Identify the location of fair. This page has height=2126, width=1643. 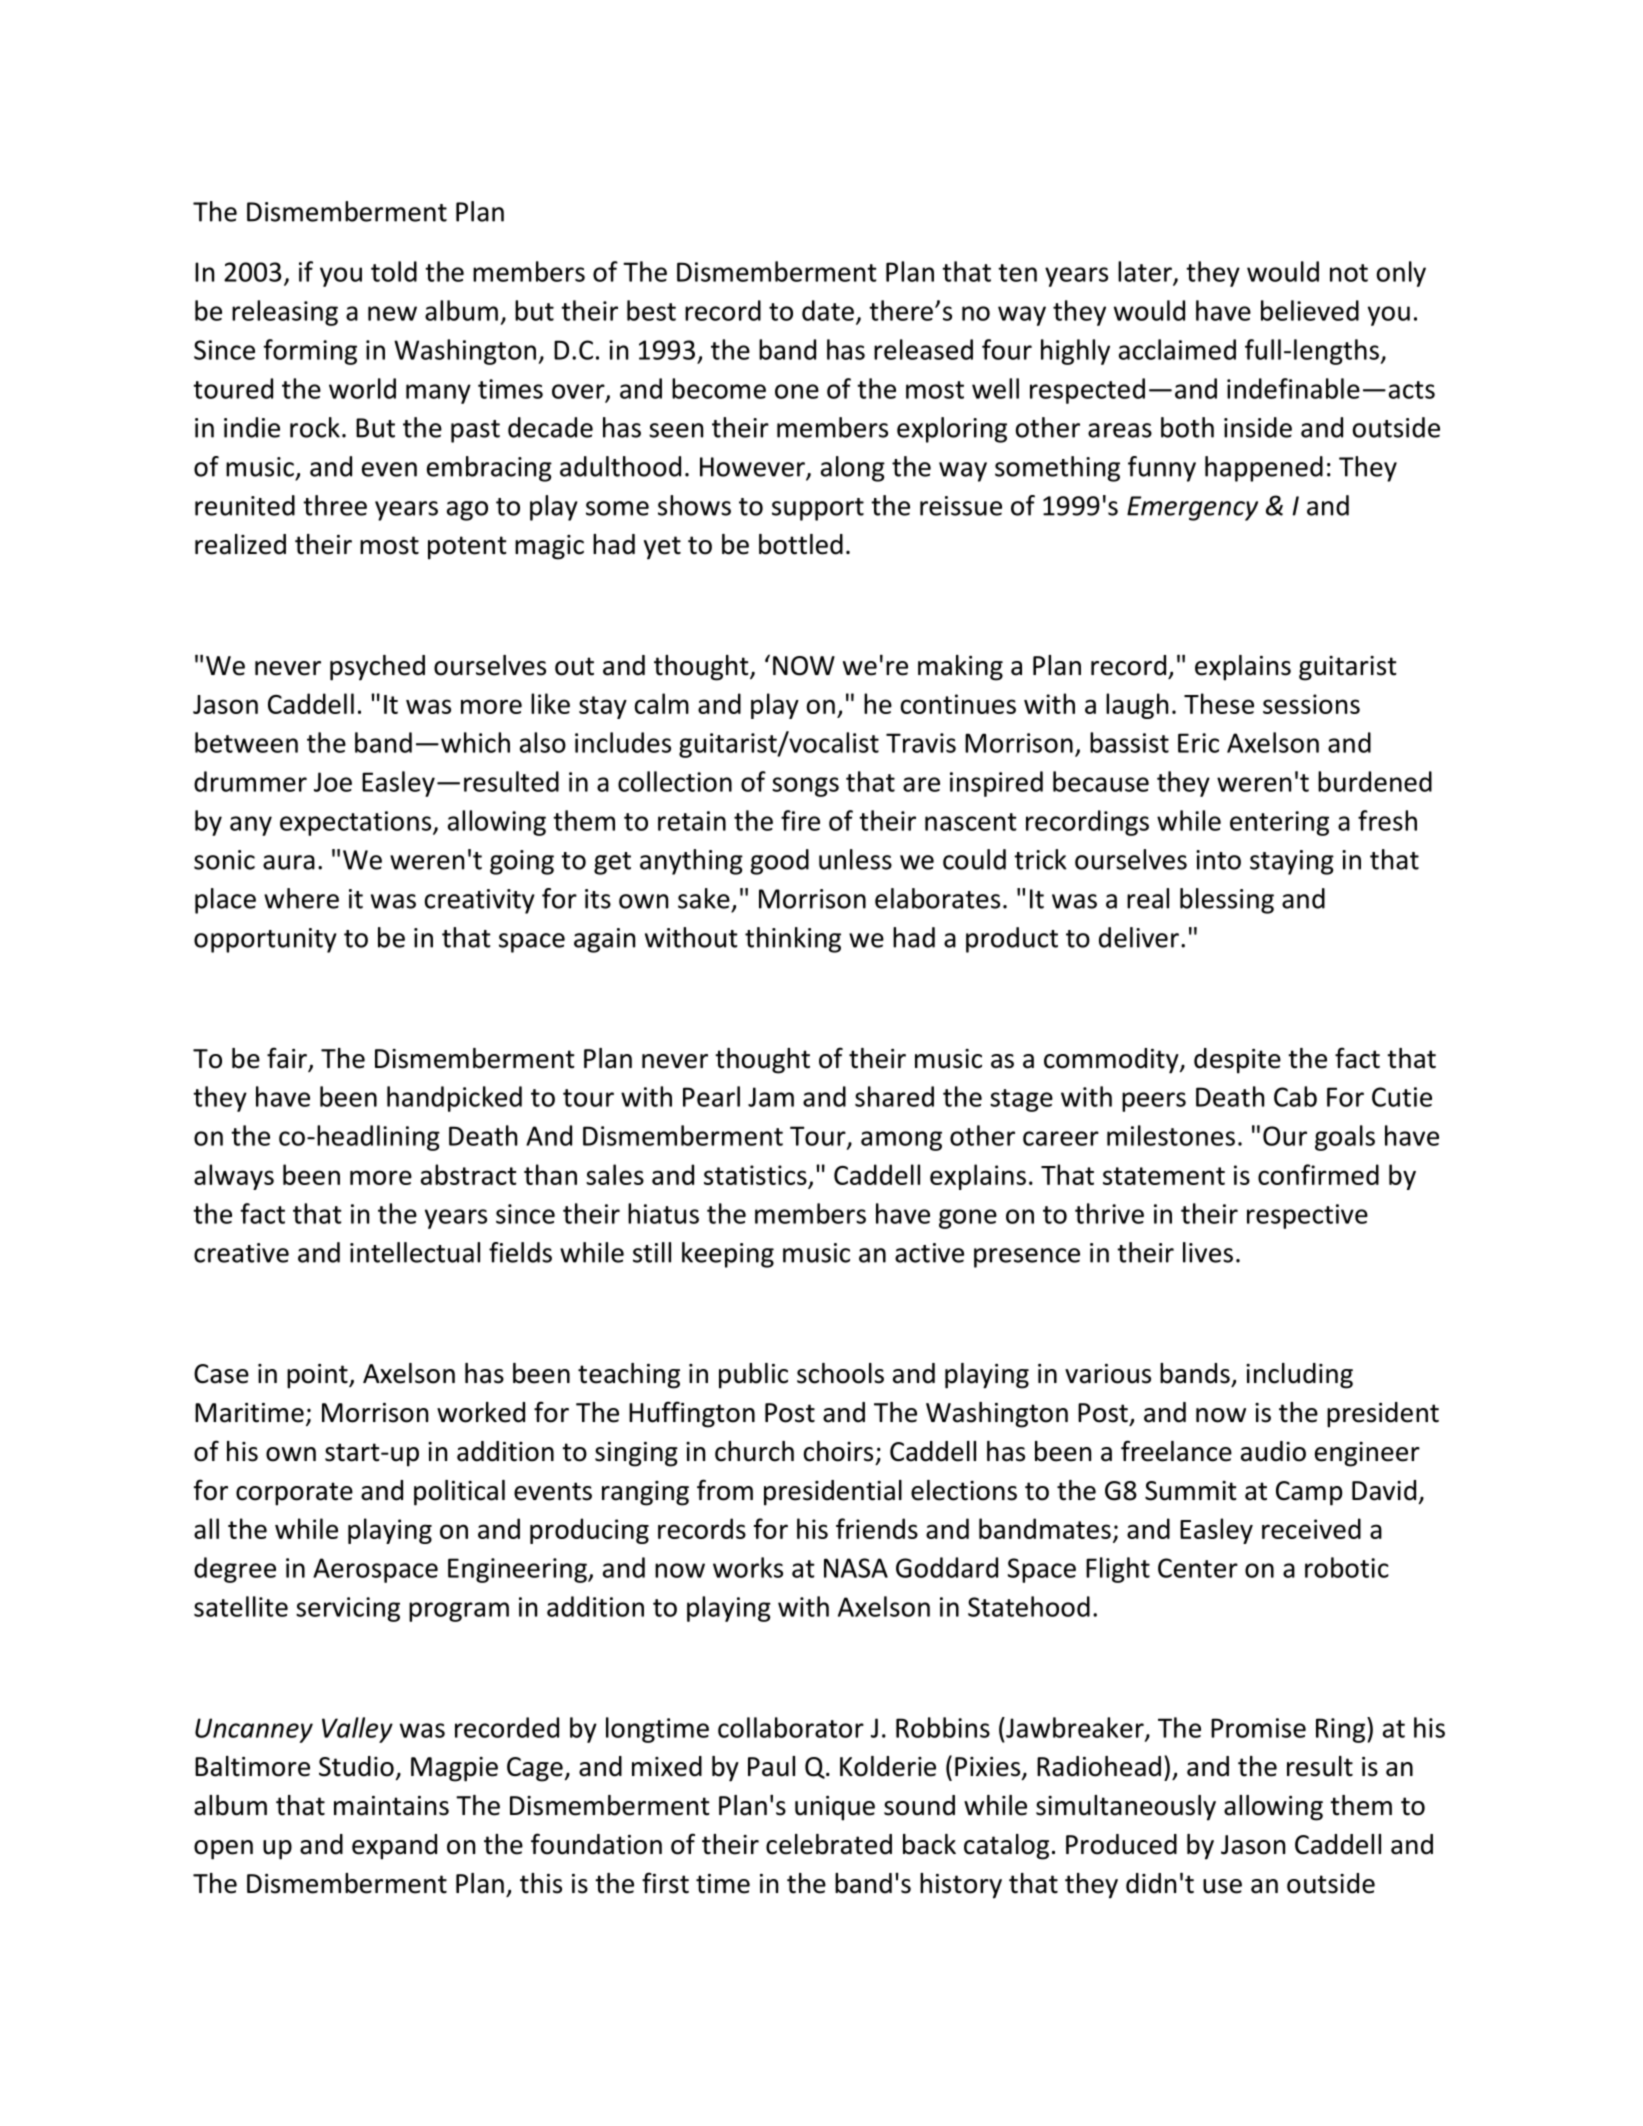
(288, 1059).
